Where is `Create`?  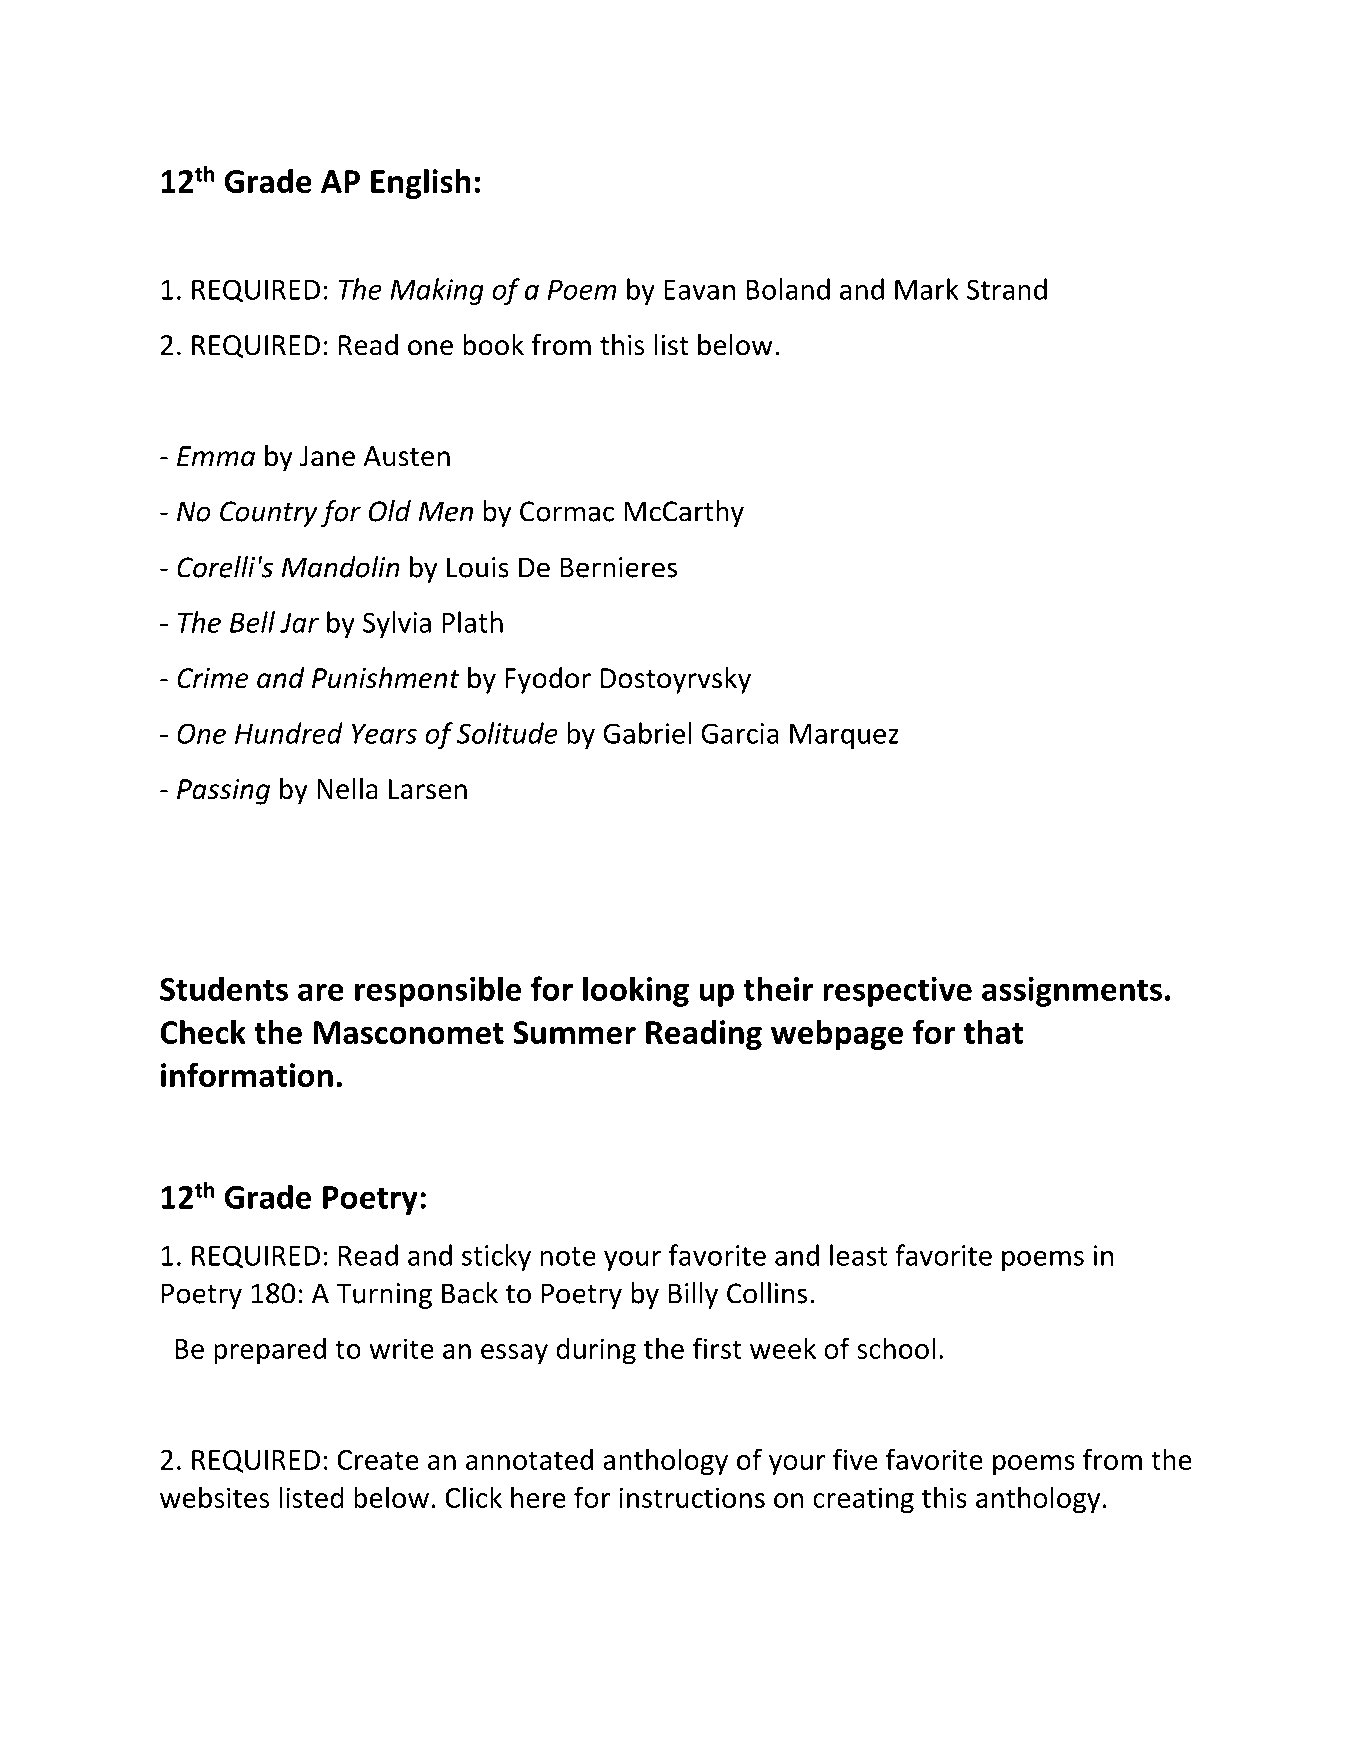
Create is located at coordinates (378, 1460).
